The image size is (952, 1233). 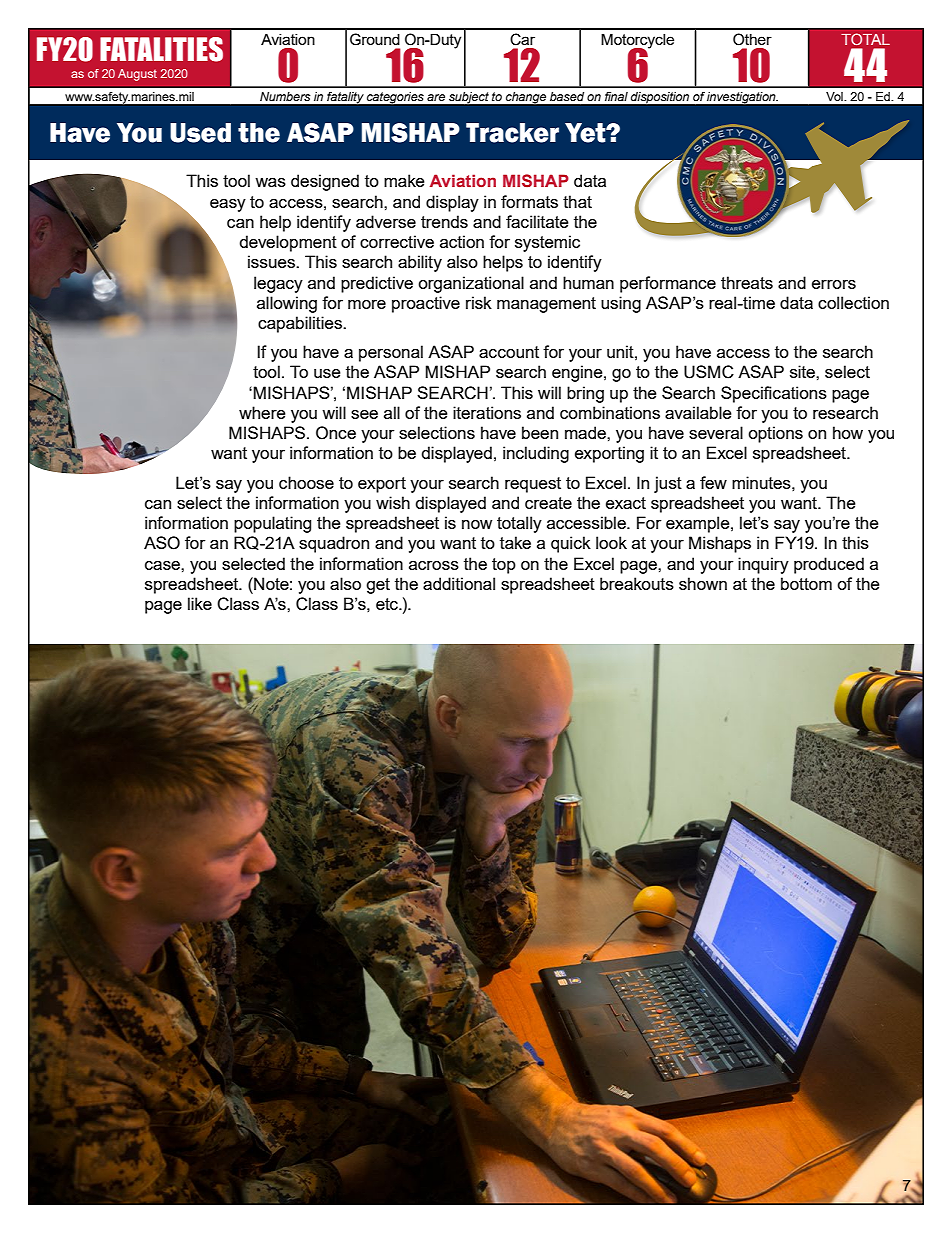 I want to click on collection, so click(x=853, y=302).
